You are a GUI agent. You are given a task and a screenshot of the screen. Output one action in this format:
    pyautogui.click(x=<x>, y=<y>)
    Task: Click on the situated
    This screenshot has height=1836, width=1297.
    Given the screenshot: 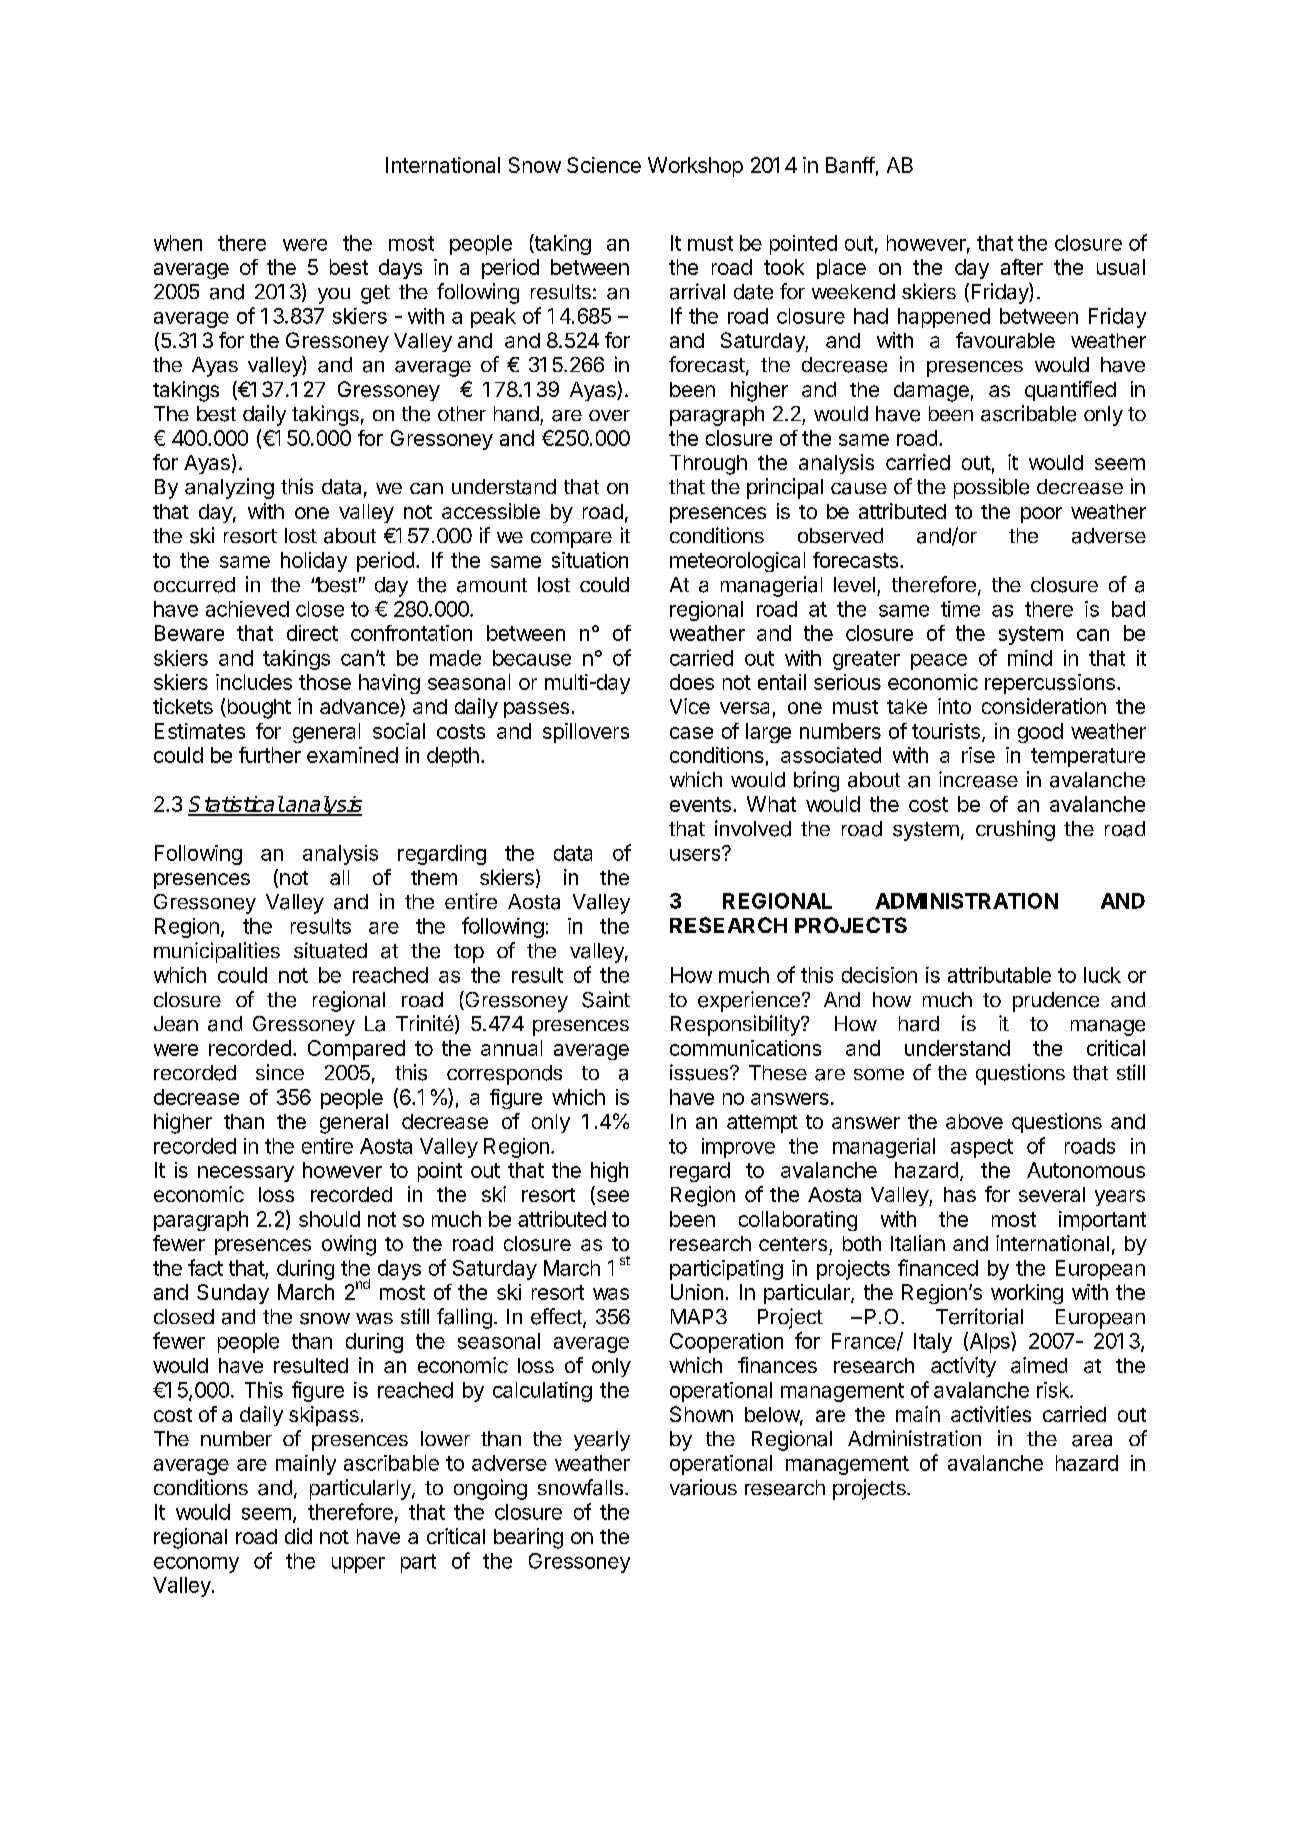 What is the action you would take?
    pyautogui.click(x=330, y=950)
